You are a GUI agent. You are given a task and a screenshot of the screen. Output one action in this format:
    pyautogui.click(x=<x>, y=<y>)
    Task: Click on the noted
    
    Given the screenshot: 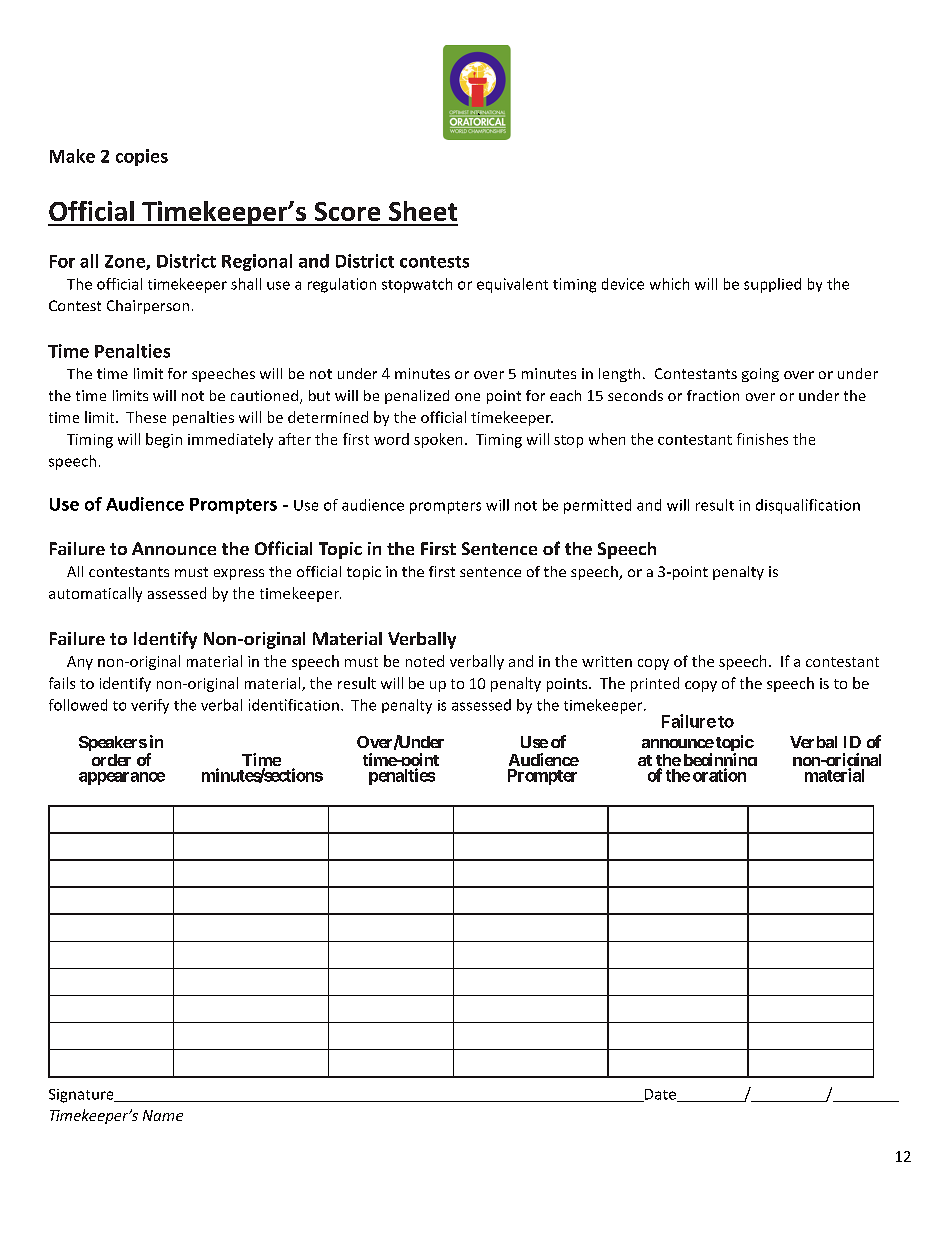 What is the action you would take?
    pyautogui.click(x=425, y=661)
